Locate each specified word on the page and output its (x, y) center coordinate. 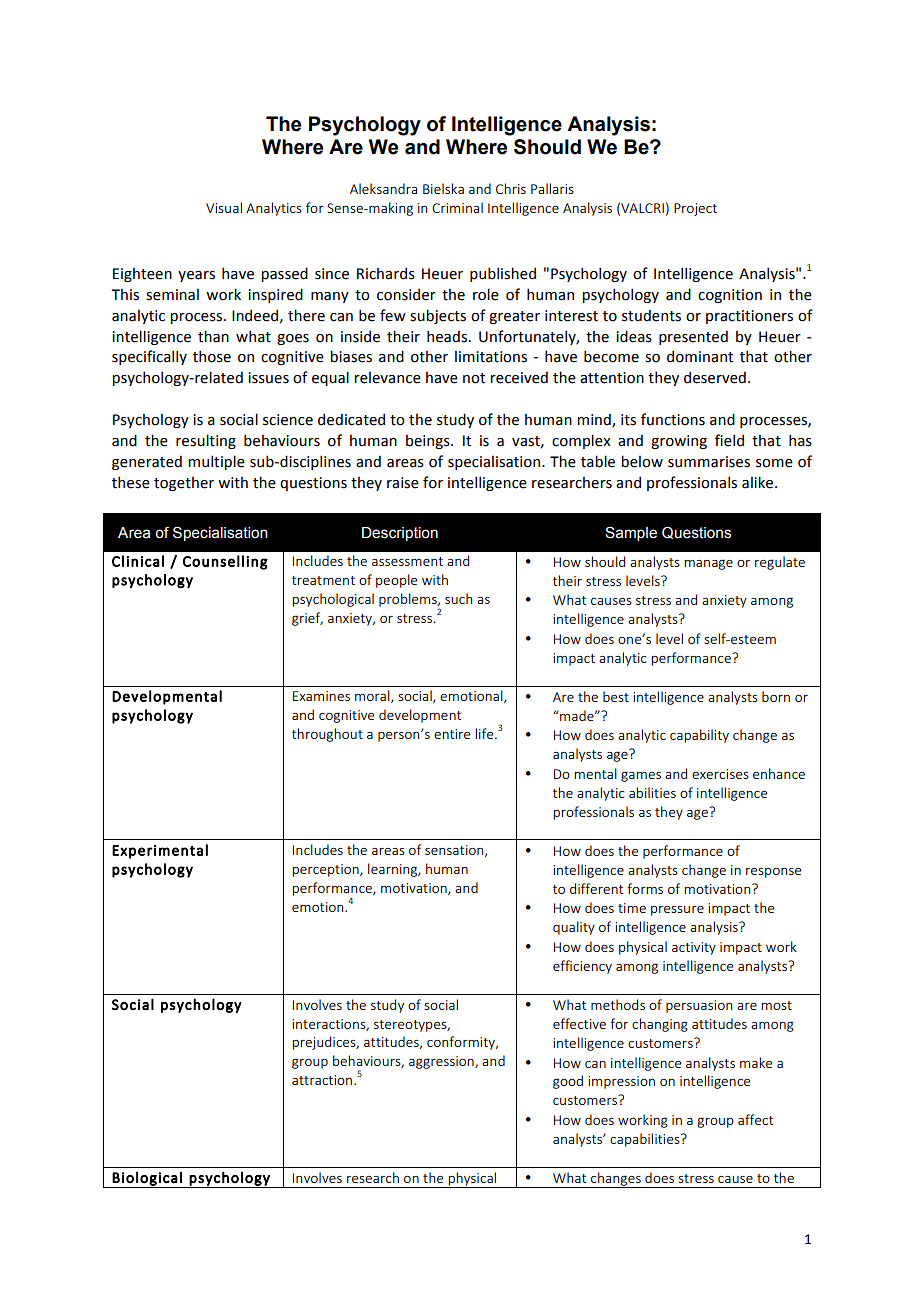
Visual (224, 207)
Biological (147, 1179)
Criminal (457, 207)
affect (755, 1119)
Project (695, 209)
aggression (442, 1062)
